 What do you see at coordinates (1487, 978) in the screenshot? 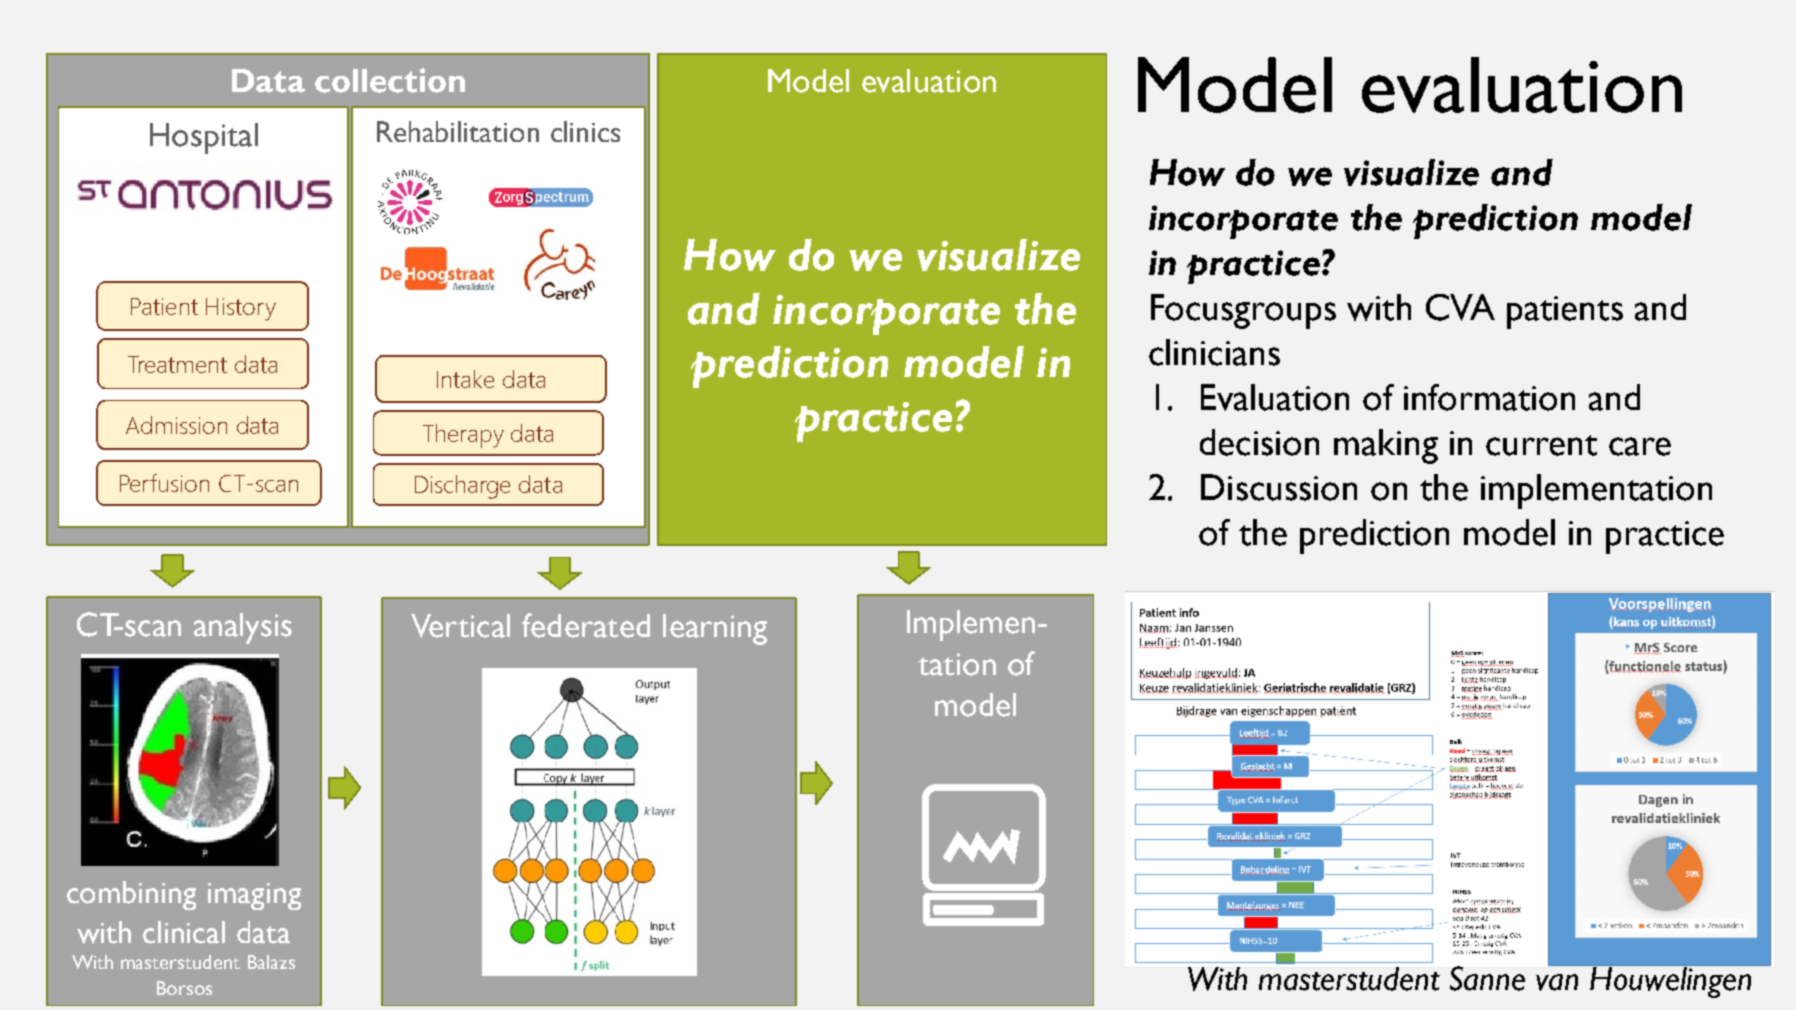
I see `Sanne` at bounding box center [1487, 978].
